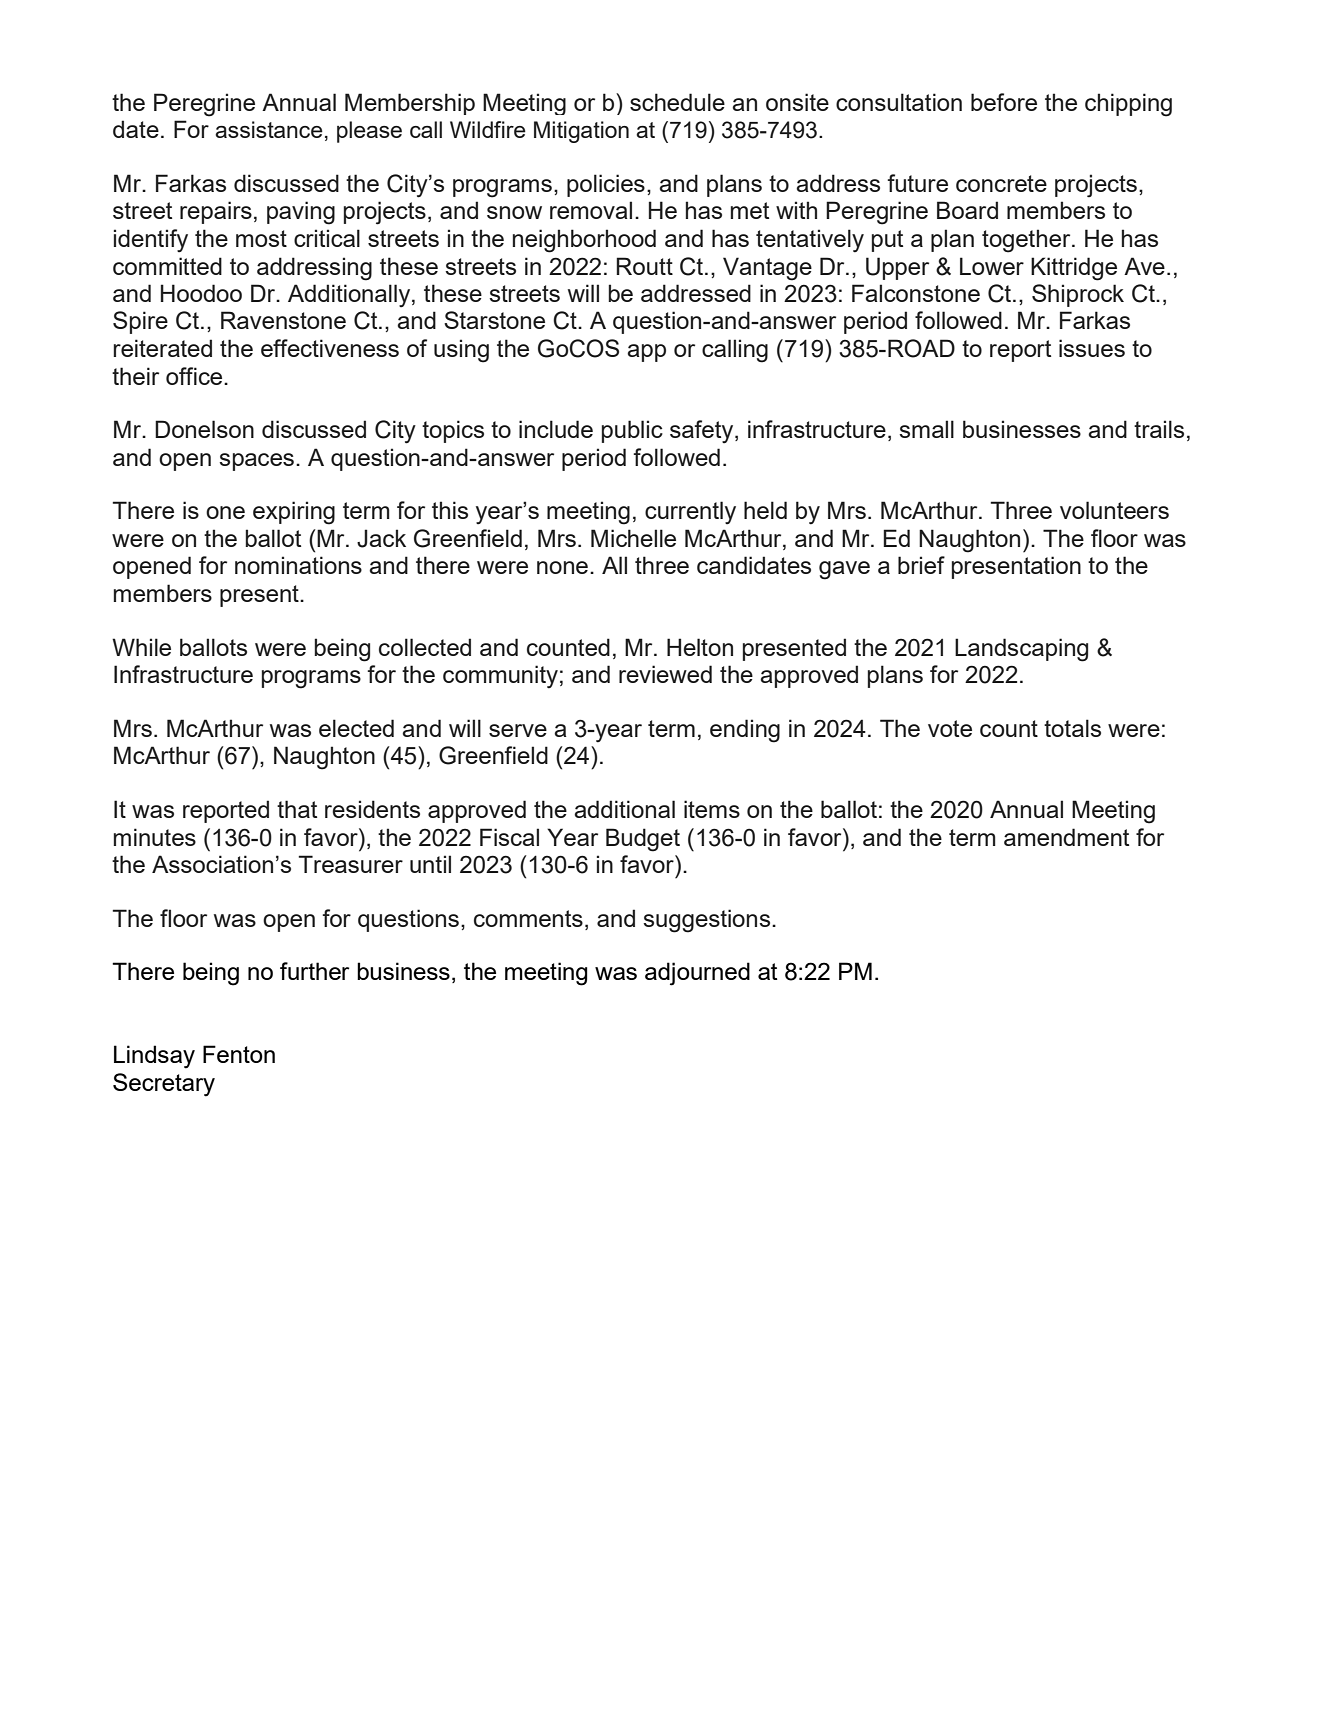  Describe the element at coordinates (239, 1054) in the page. I see `Fenton` at that location.
